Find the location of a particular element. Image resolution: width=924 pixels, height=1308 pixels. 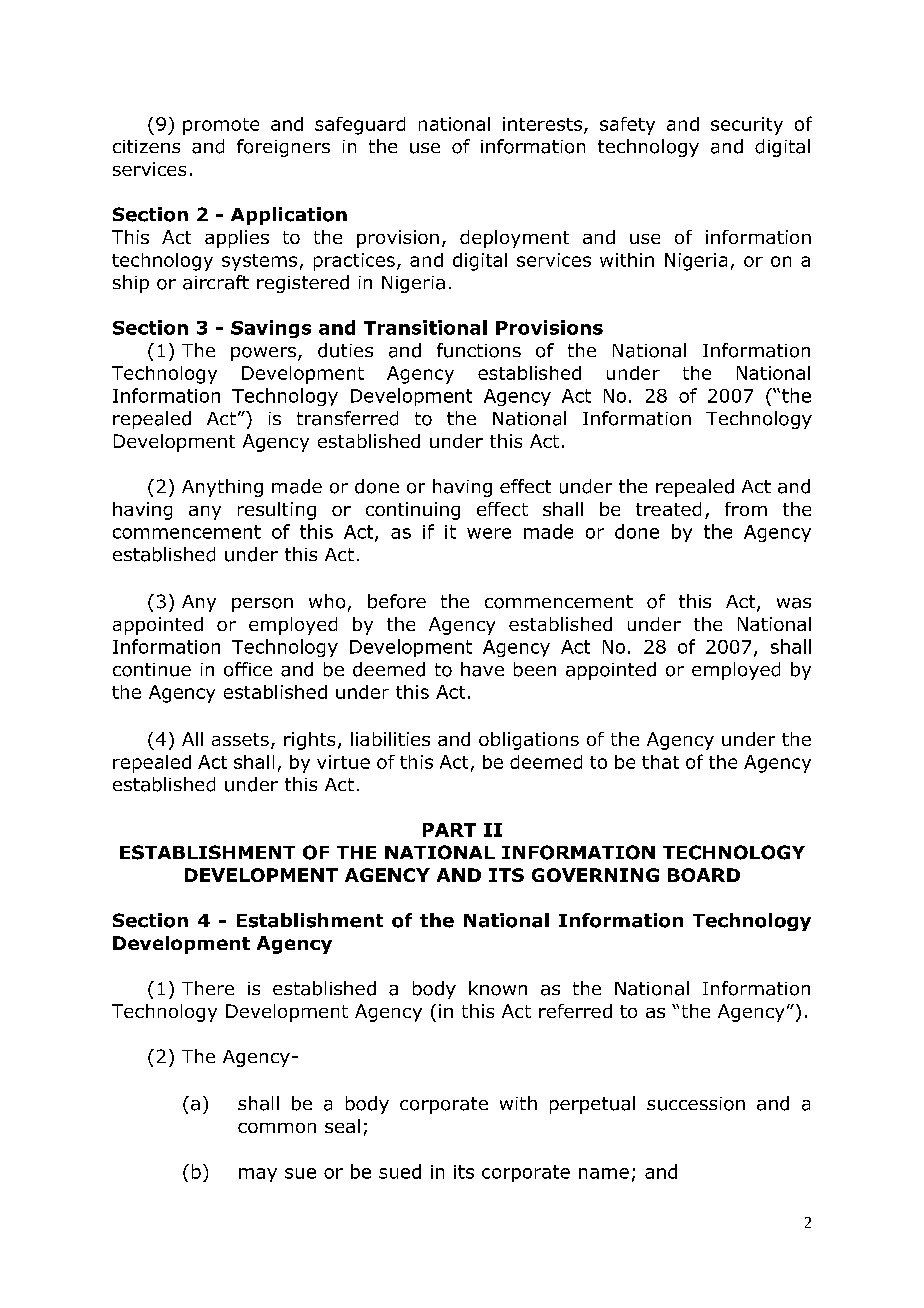

functions is located at coordinates (479, 350).
